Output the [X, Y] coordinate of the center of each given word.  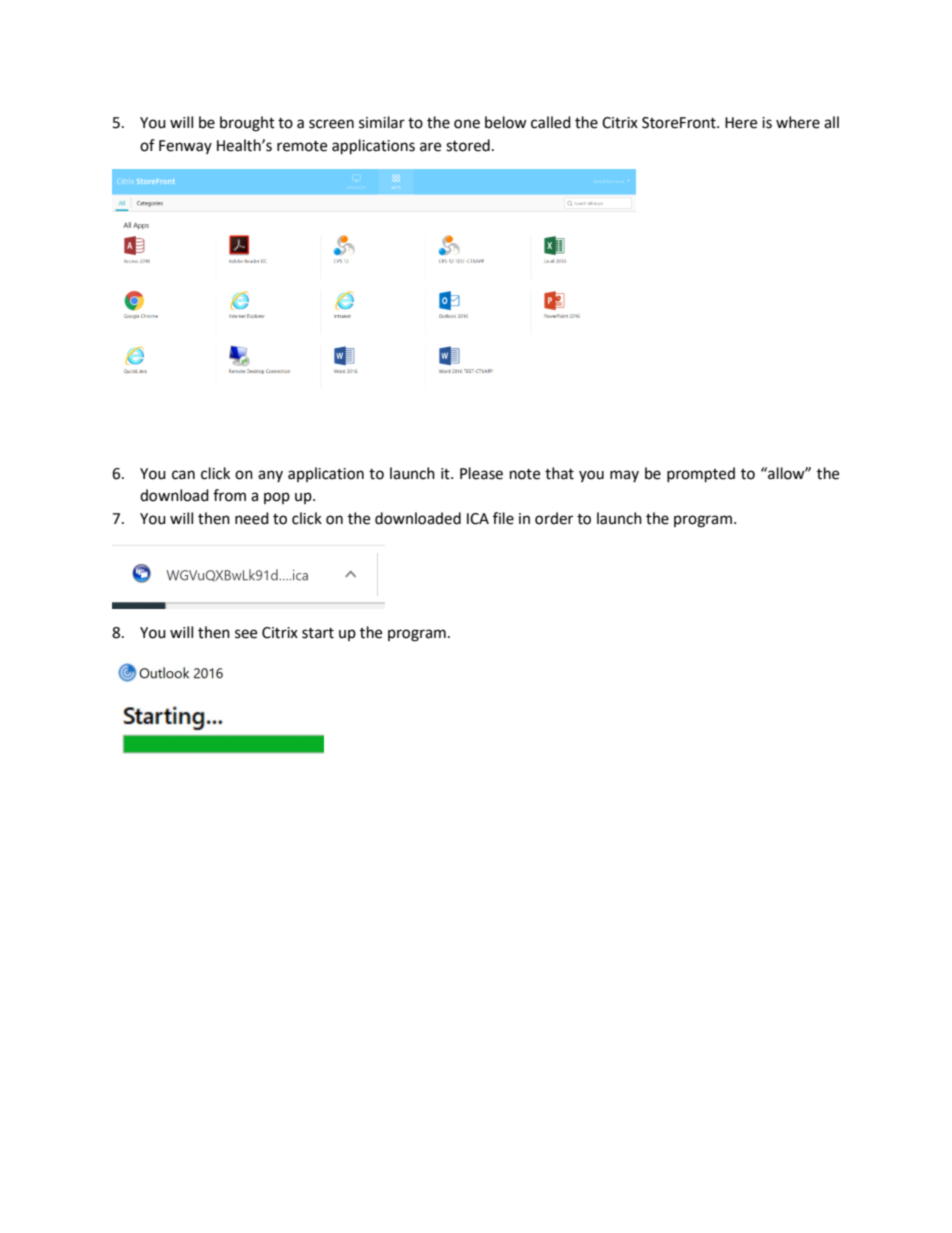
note [525, 474]
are [430, 147]
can [183, 475]
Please [481, 473]
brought [247, 124]
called [551, 122]
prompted [701, 475]
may [624, 476]
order [554, 518]
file [503, 518]
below [506, 122]
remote [302, 146]
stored [468, 145]
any [270, 476]
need [252, 518]
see [246, 634]
